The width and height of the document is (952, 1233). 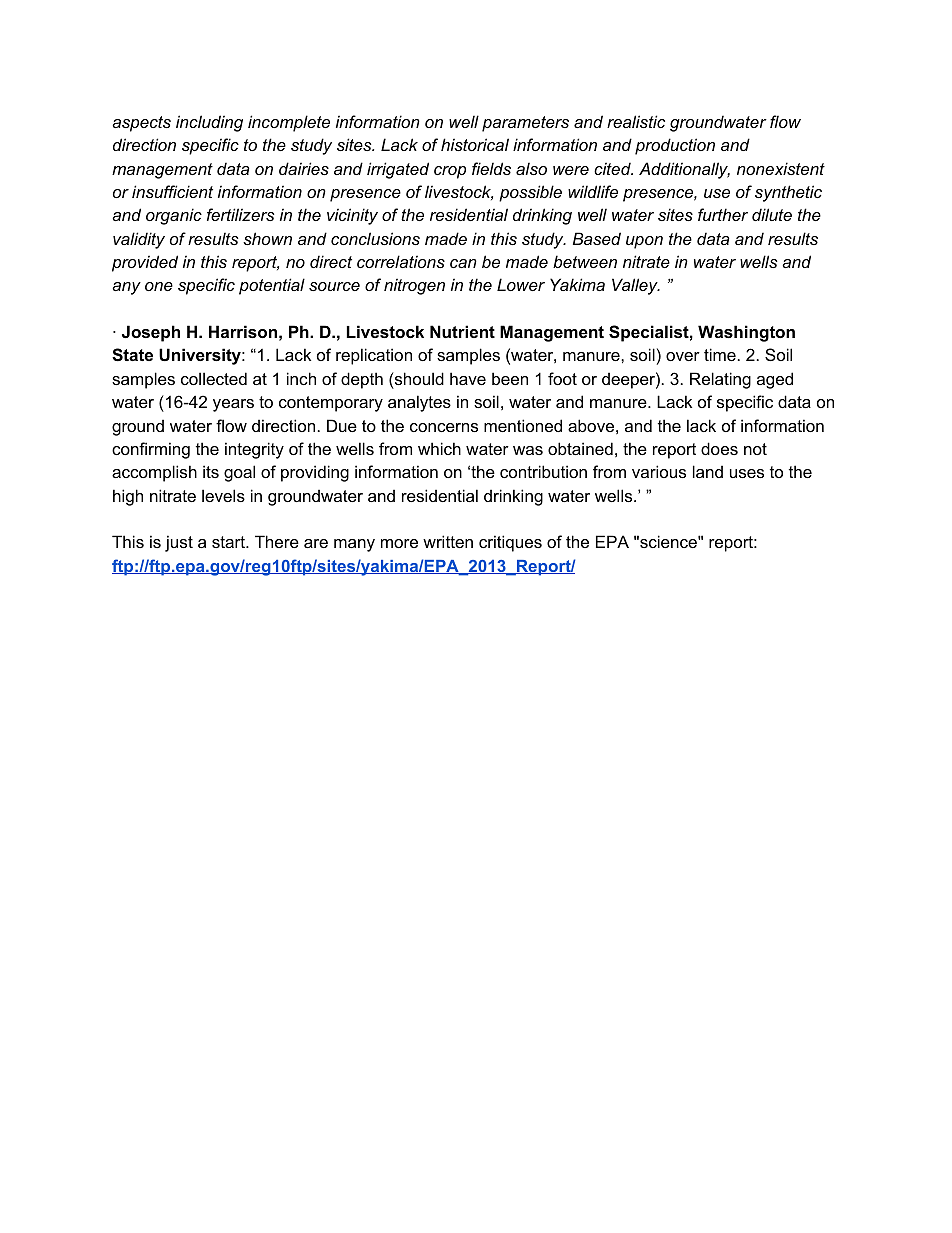 What do you see at coordinates (530, 193) in the document?
I see `possible` at bounding box center [530, 193].
